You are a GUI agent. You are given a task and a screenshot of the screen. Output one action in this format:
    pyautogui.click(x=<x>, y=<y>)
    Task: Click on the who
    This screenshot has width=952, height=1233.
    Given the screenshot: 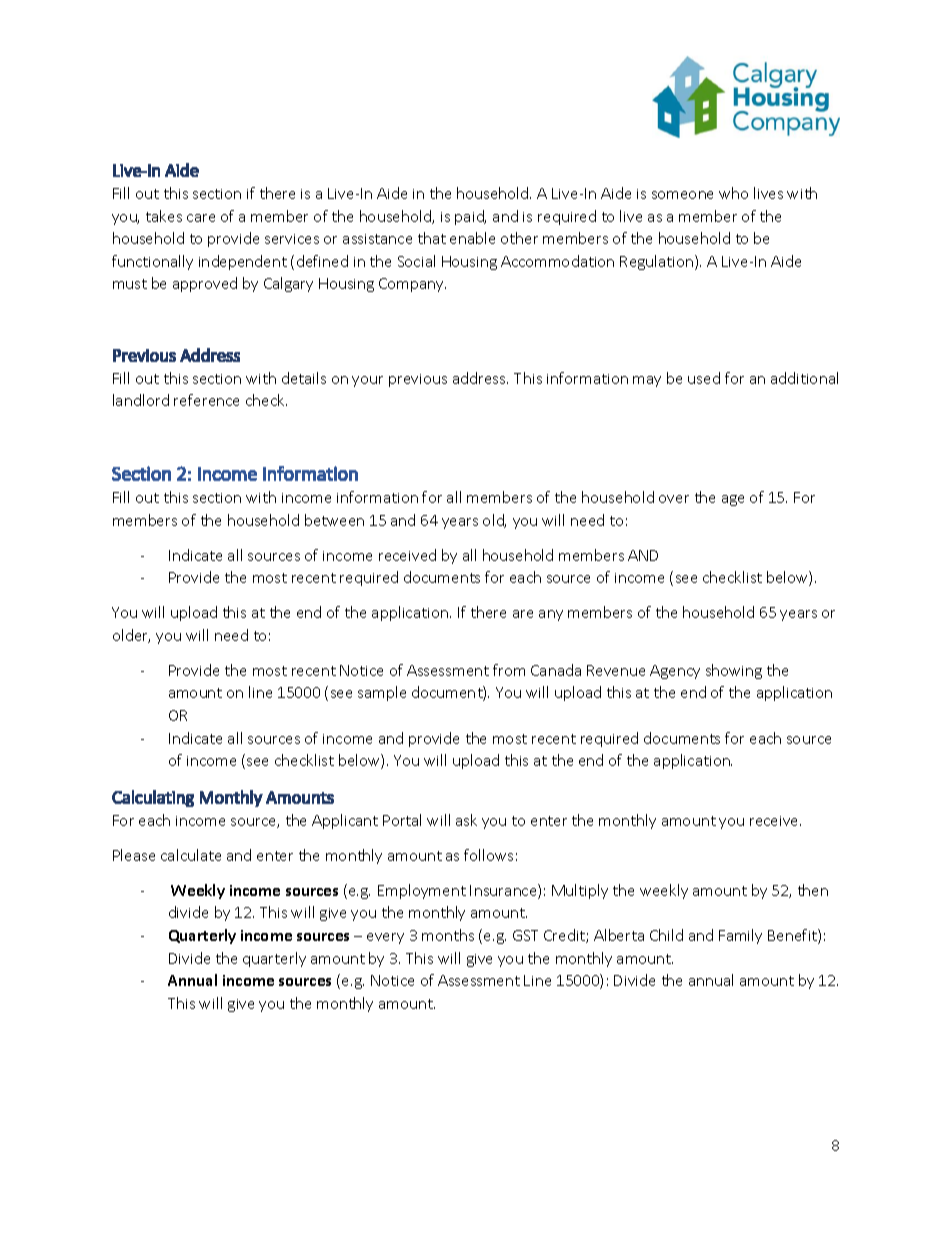 What is the action you would take?
    pyautogui.click(x=733, y=193)
